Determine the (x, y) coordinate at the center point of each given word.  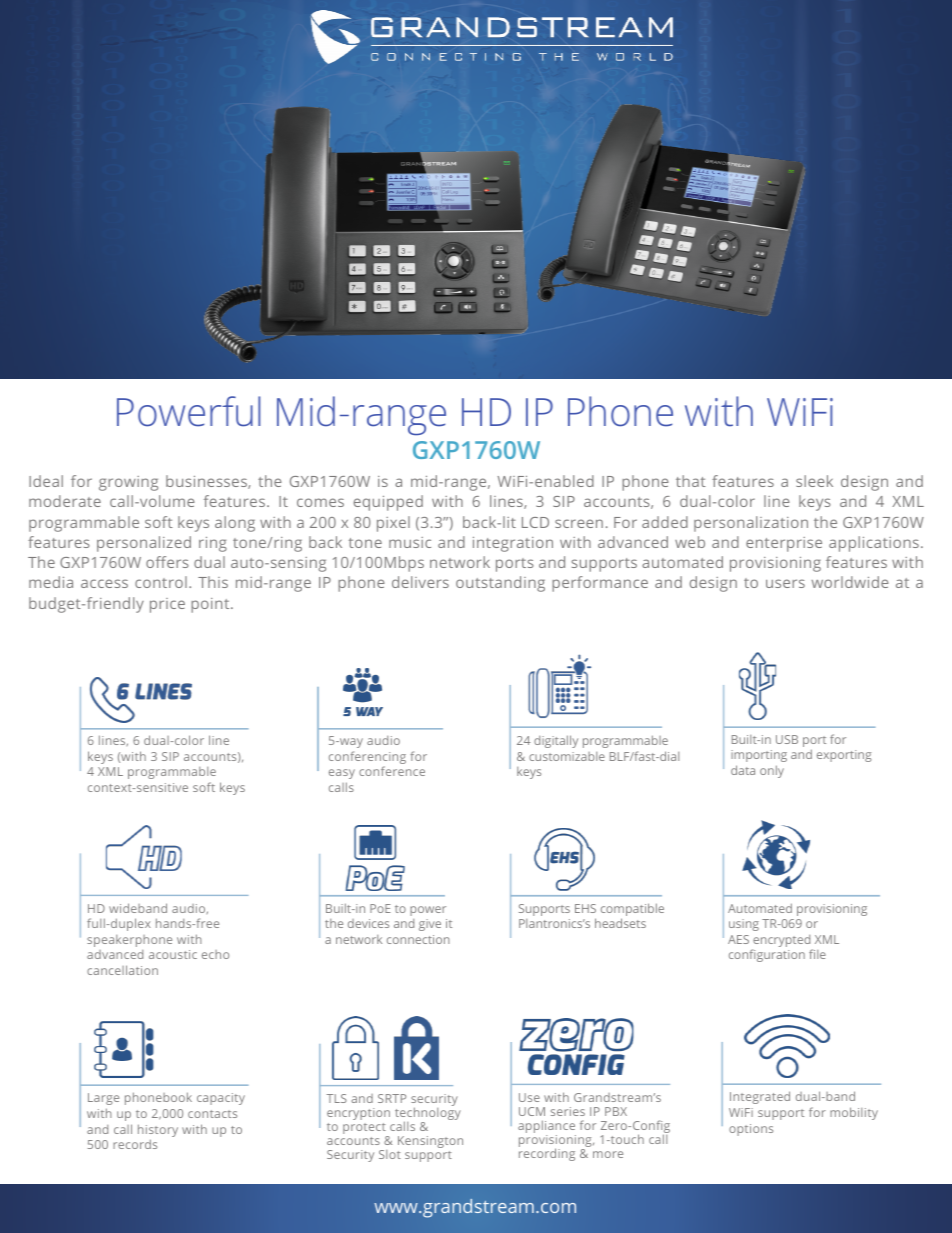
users (785, 583)
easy (342, 774)
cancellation (122, 970)
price (167, 605)
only (772, 771)
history (158, 1130)
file (817, 954)
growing (128, 483)
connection (418, 939)
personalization (751, 524)
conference (392, 771)
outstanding (500, 584)
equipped (388, 503)
